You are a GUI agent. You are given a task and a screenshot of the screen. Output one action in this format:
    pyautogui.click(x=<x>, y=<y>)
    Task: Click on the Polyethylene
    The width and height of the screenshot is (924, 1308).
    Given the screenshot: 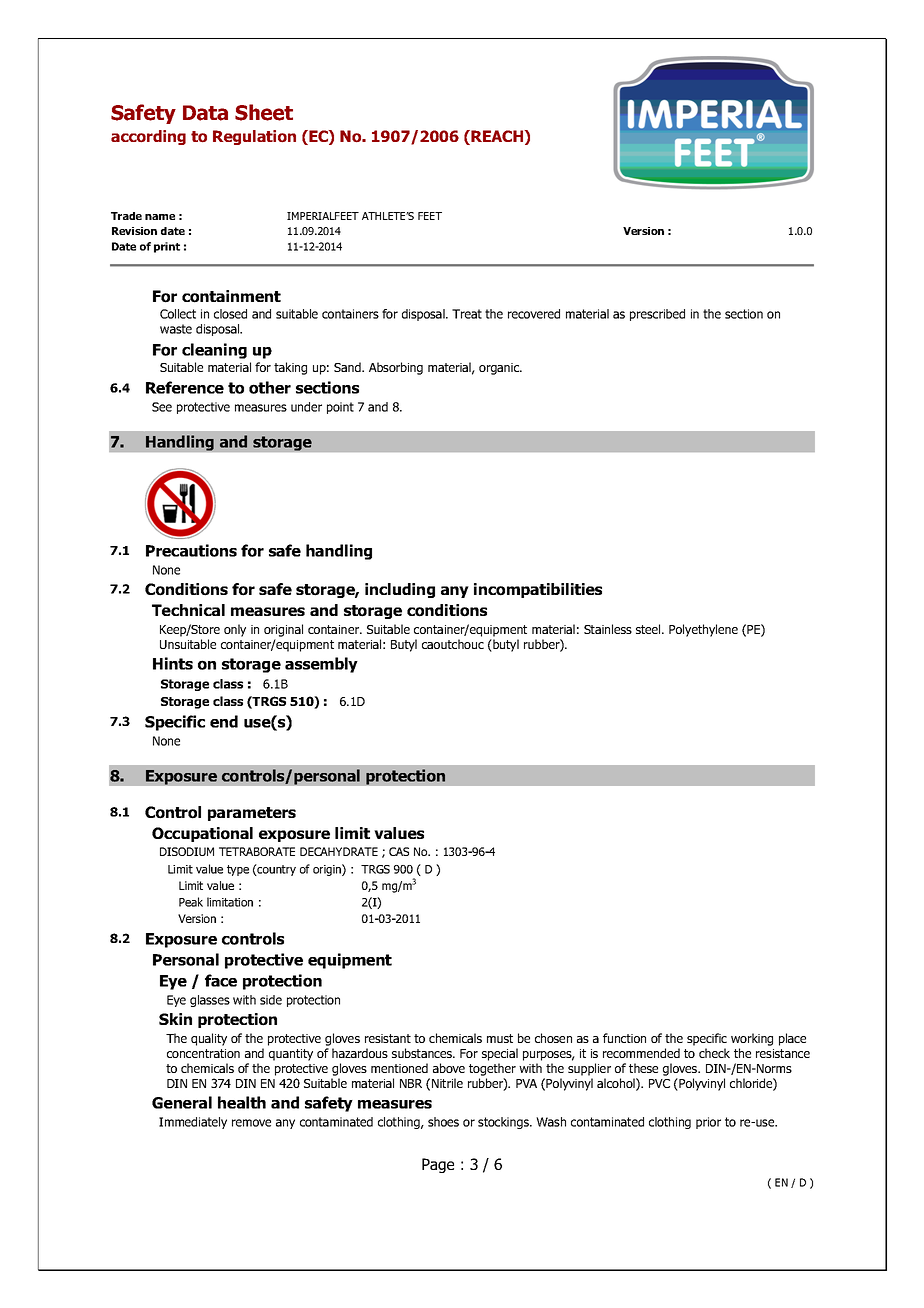 What is the action you would take?
    pyautogui.click(x=703, y=630)
